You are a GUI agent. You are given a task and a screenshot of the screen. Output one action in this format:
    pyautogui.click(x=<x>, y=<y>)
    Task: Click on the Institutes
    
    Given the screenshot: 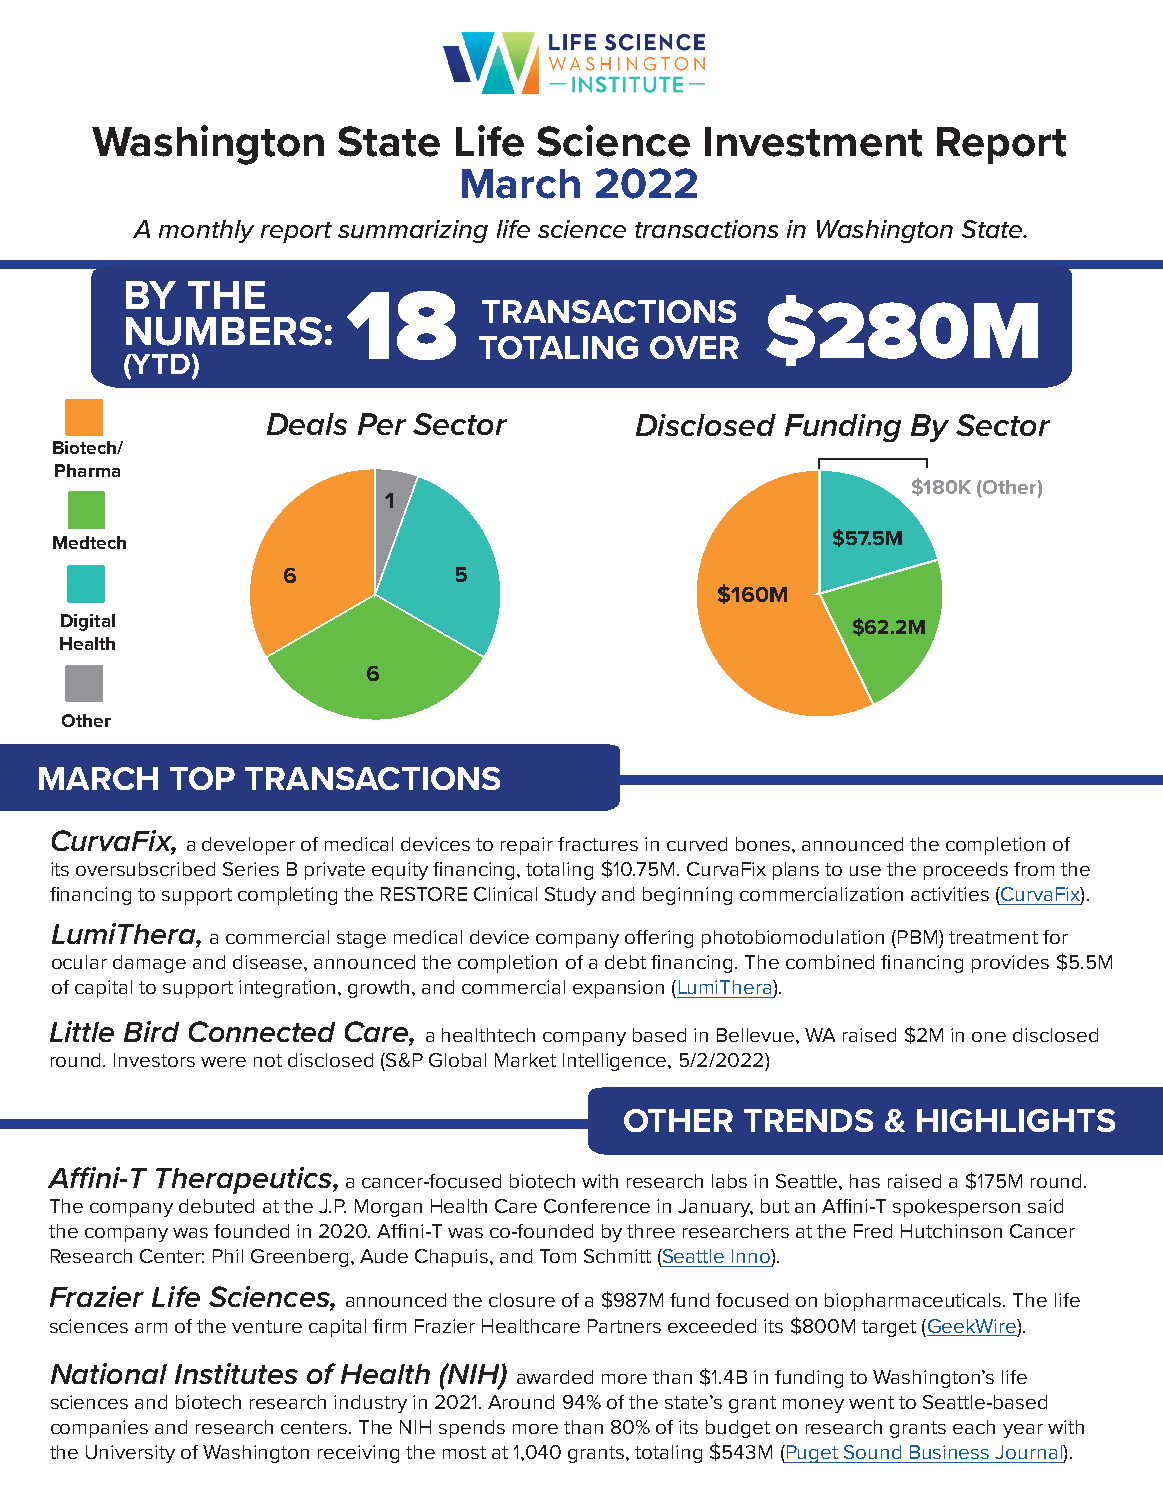 What is the action you would take?
    pyautogui.click(x=236, y=1373)
